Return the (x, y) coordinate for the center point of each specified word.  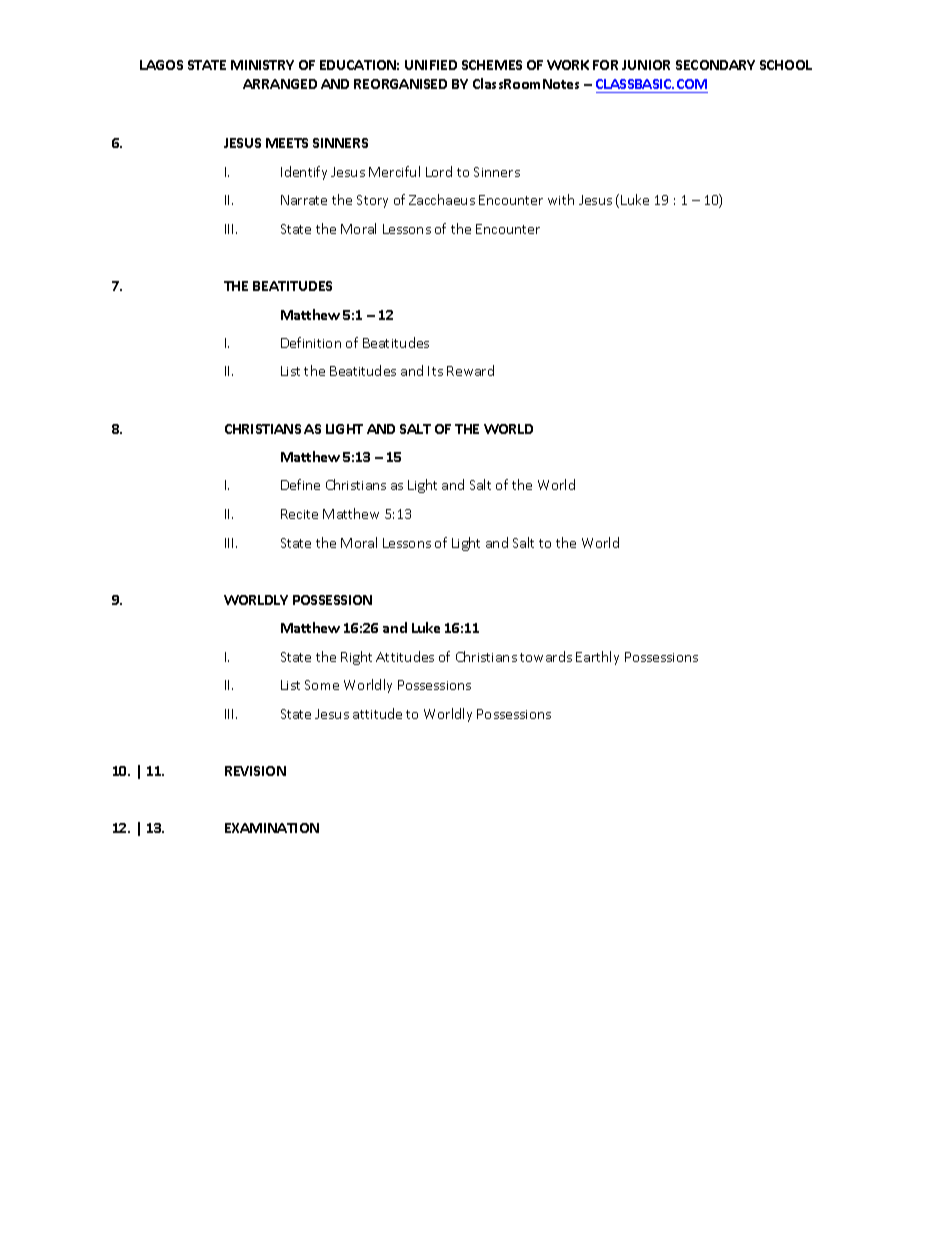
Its (435, 371)
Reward (470, 370)
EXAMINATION (272, 828)
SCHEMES (492, 65)
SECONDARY (715, 65)
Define (300, 484)
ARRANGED (280, 84)
